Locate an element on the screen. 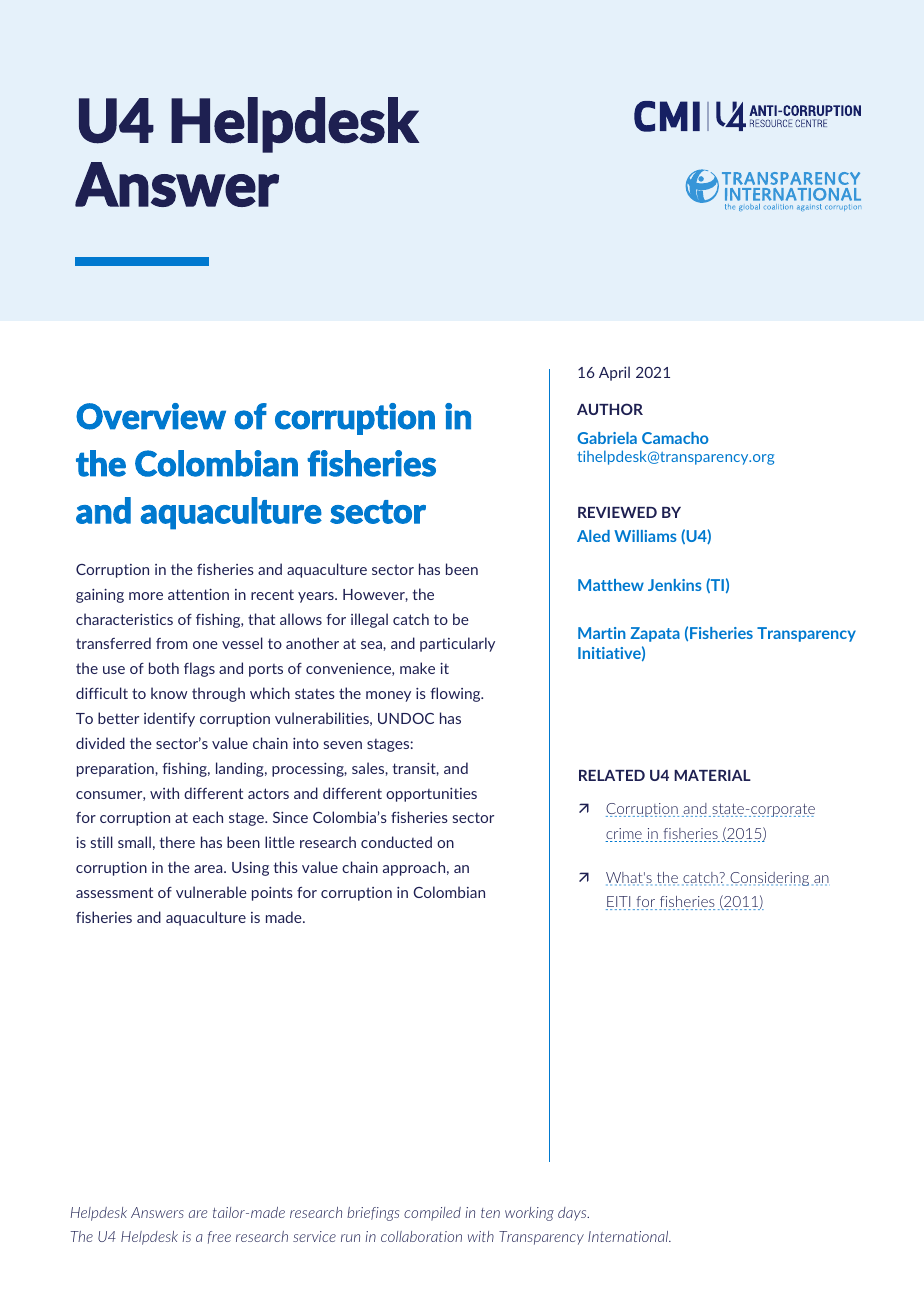  April is located at coordinates (614, 373).
